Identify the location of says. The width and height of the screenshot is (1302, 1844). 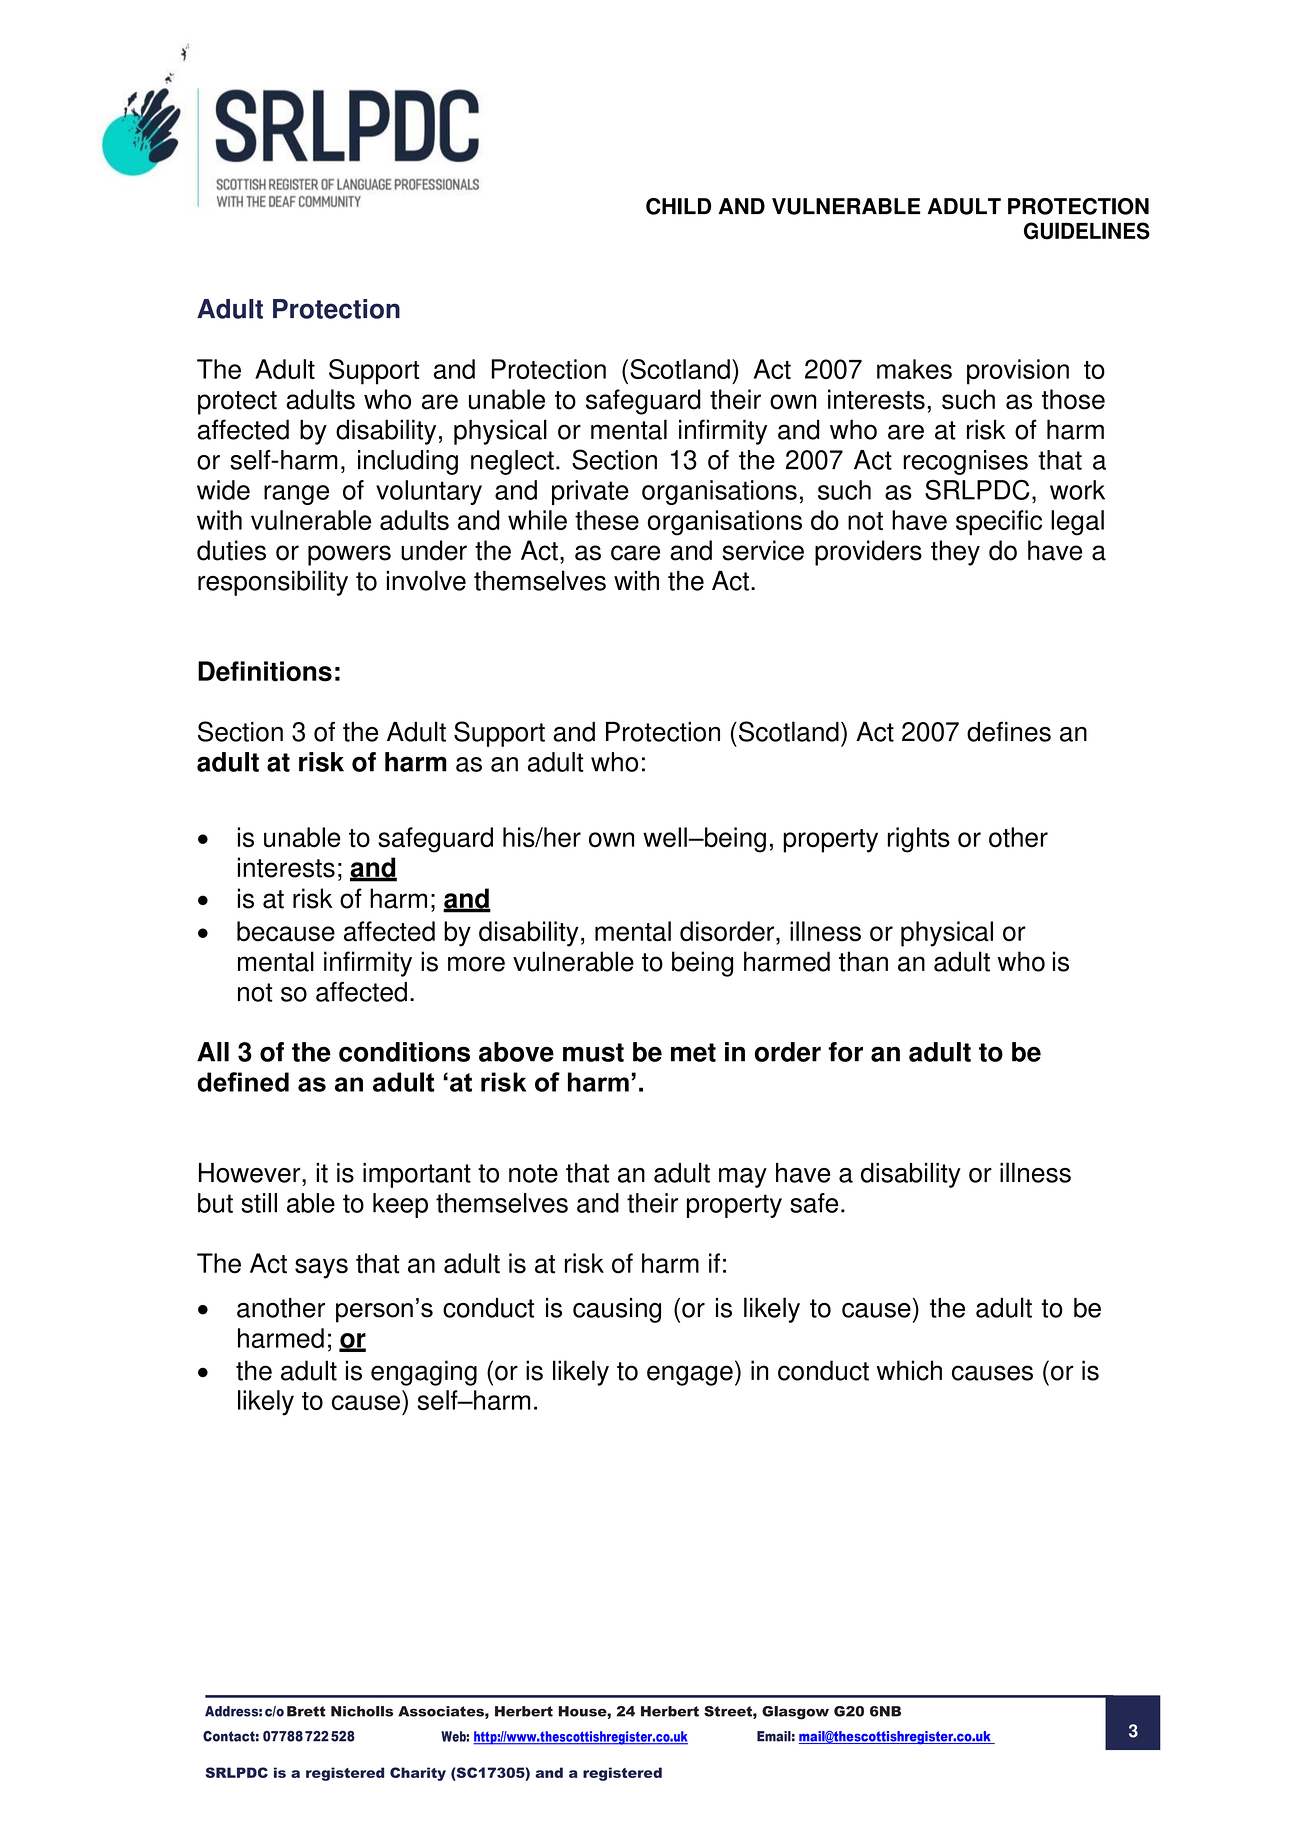
(321, 1268).
